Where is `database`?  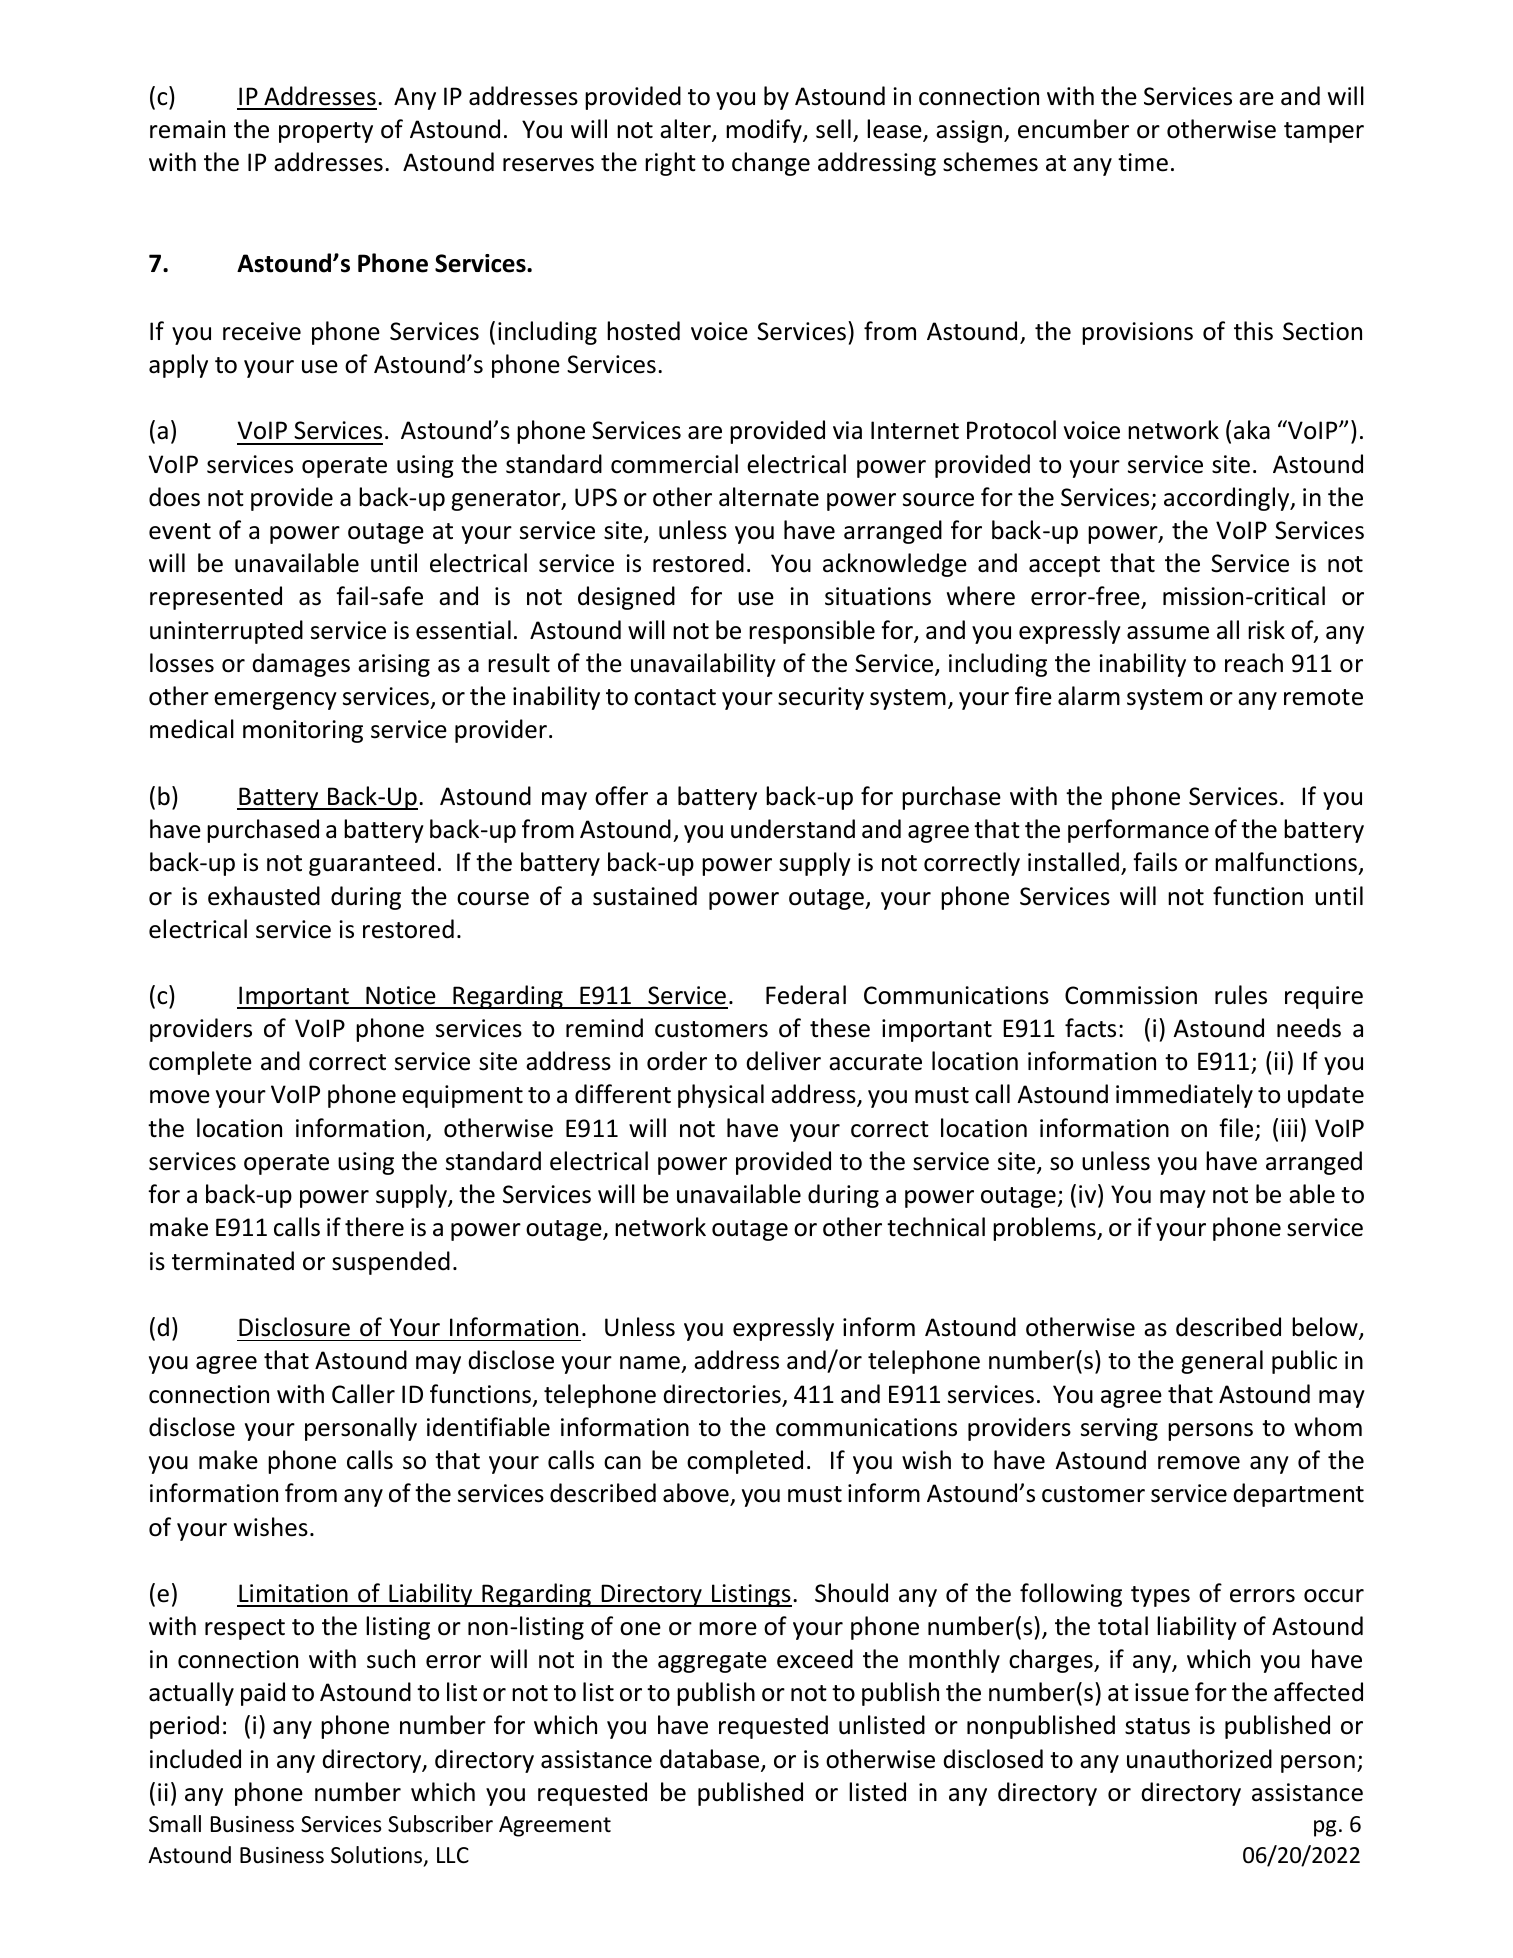 database is located at coordinates (711, 1760).
